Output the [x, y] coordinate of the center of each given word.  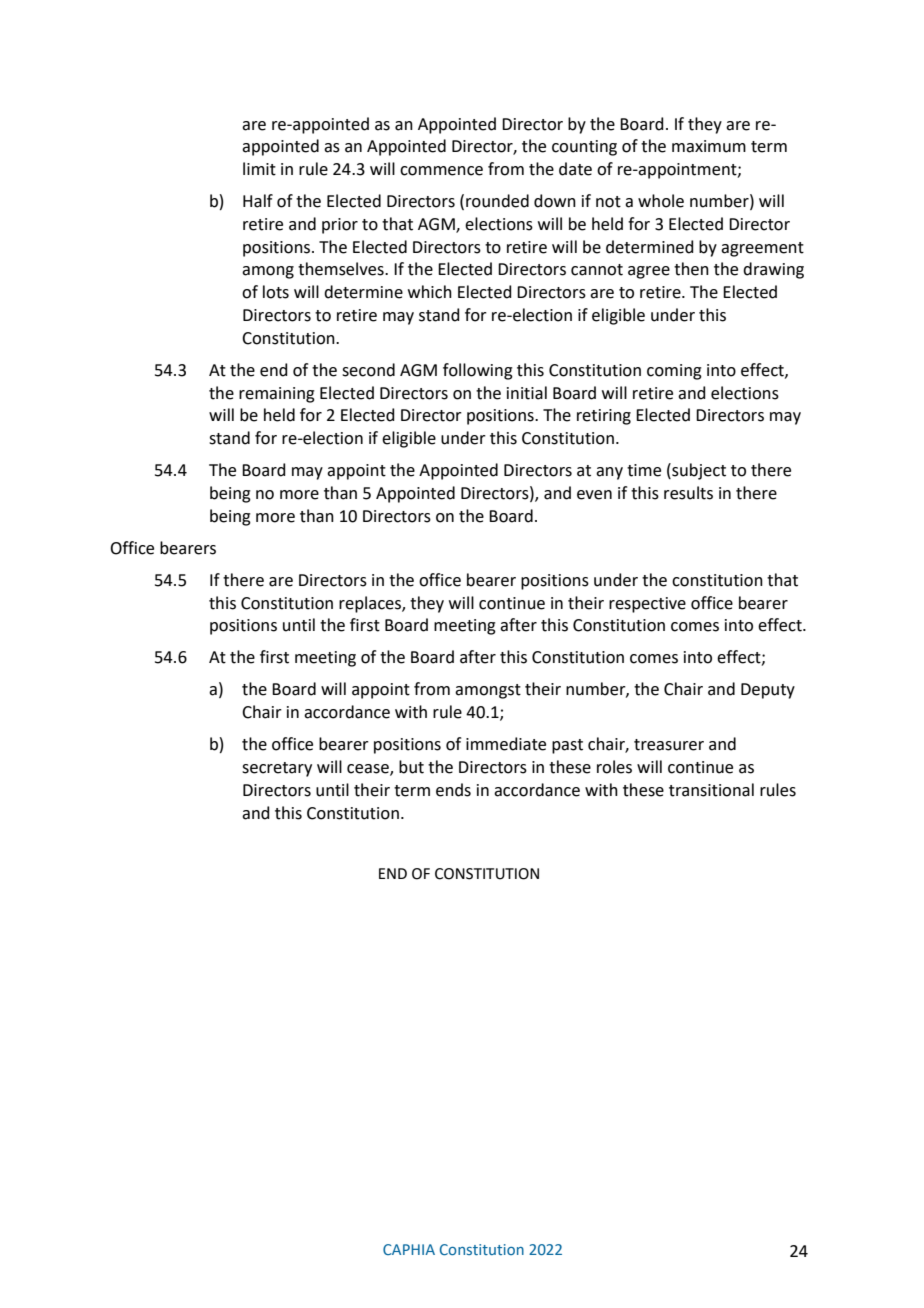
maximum [709, 146]
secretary [277, 769]
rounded [497, 201]
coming [674, 372]
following [478, 371]
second [368, 370]
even [594, 495]
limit [259, 169]
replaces [371, 604]
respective [647, 605]
